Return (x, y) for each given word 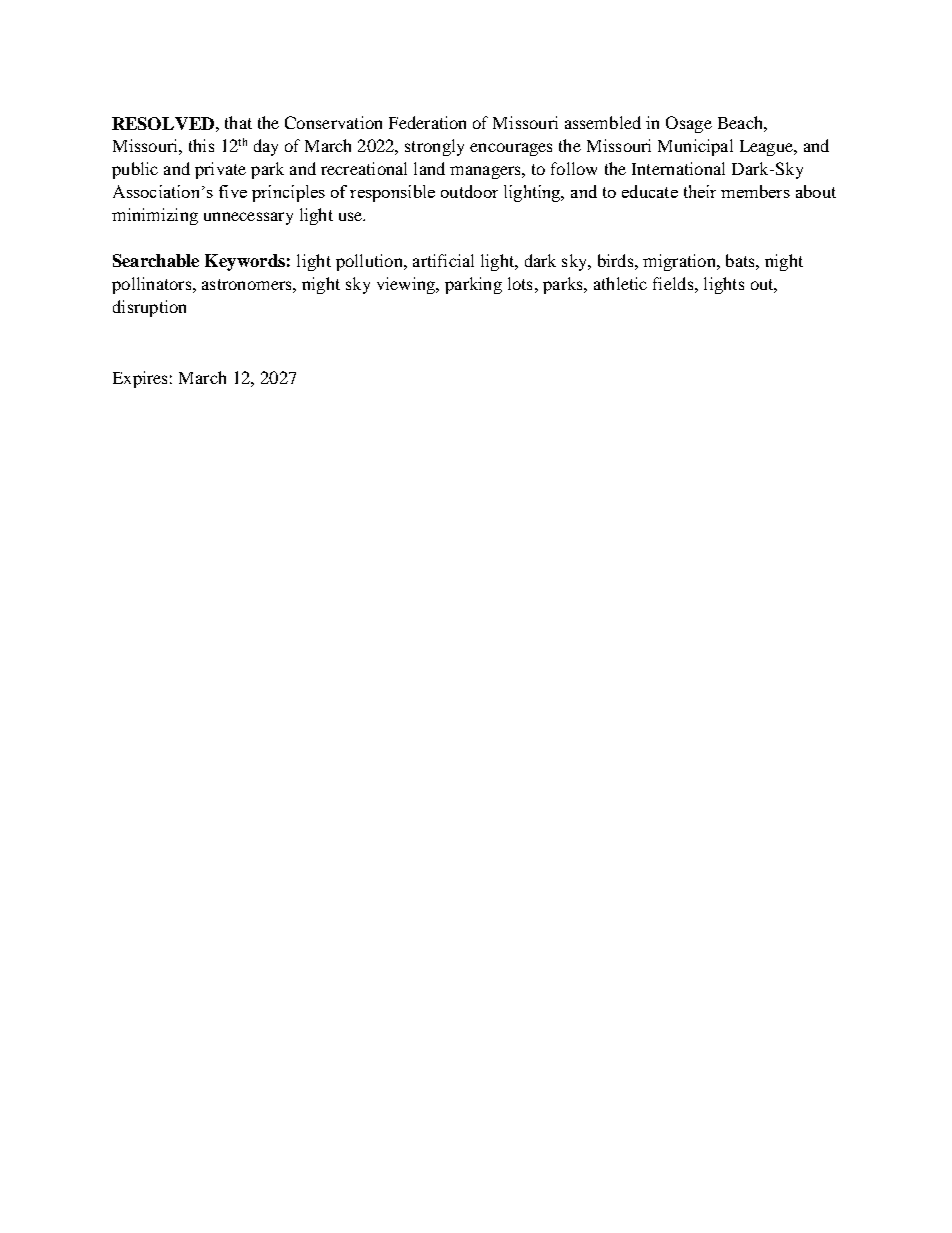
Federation (427, 122)
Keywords (245, 262)
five (233, 191)
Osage (689, 124)
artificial (443, 260)
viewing (407, 285)
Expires (140, 379)
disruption (149, 308)
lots (520, 283)
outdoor (469, 191)
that (238, 122)
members (755, 191)
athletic (620, 283)
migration (680, 262)
